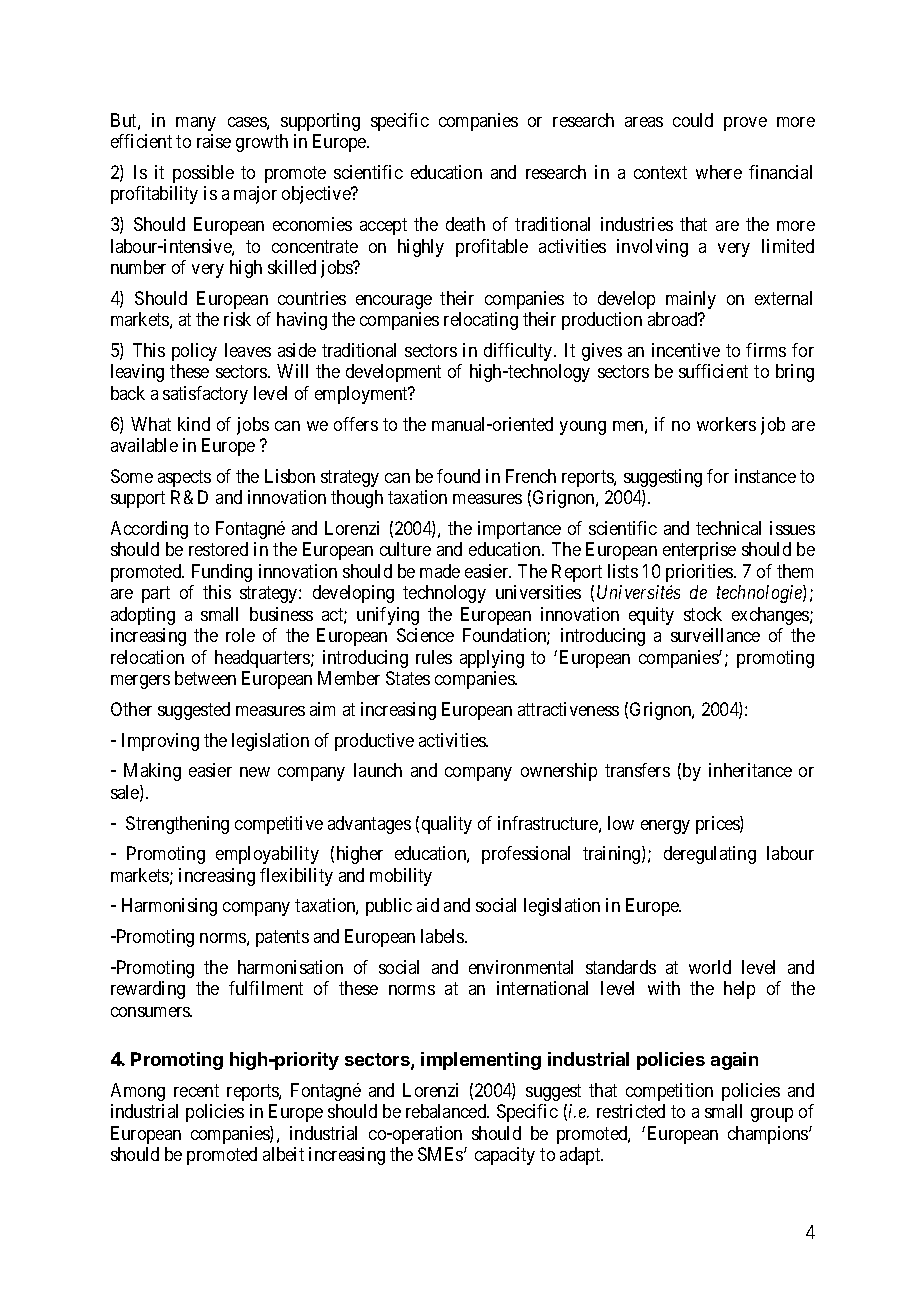 This image has height=1308, width=924. I want to click on sufficient, so click(713, 371).
